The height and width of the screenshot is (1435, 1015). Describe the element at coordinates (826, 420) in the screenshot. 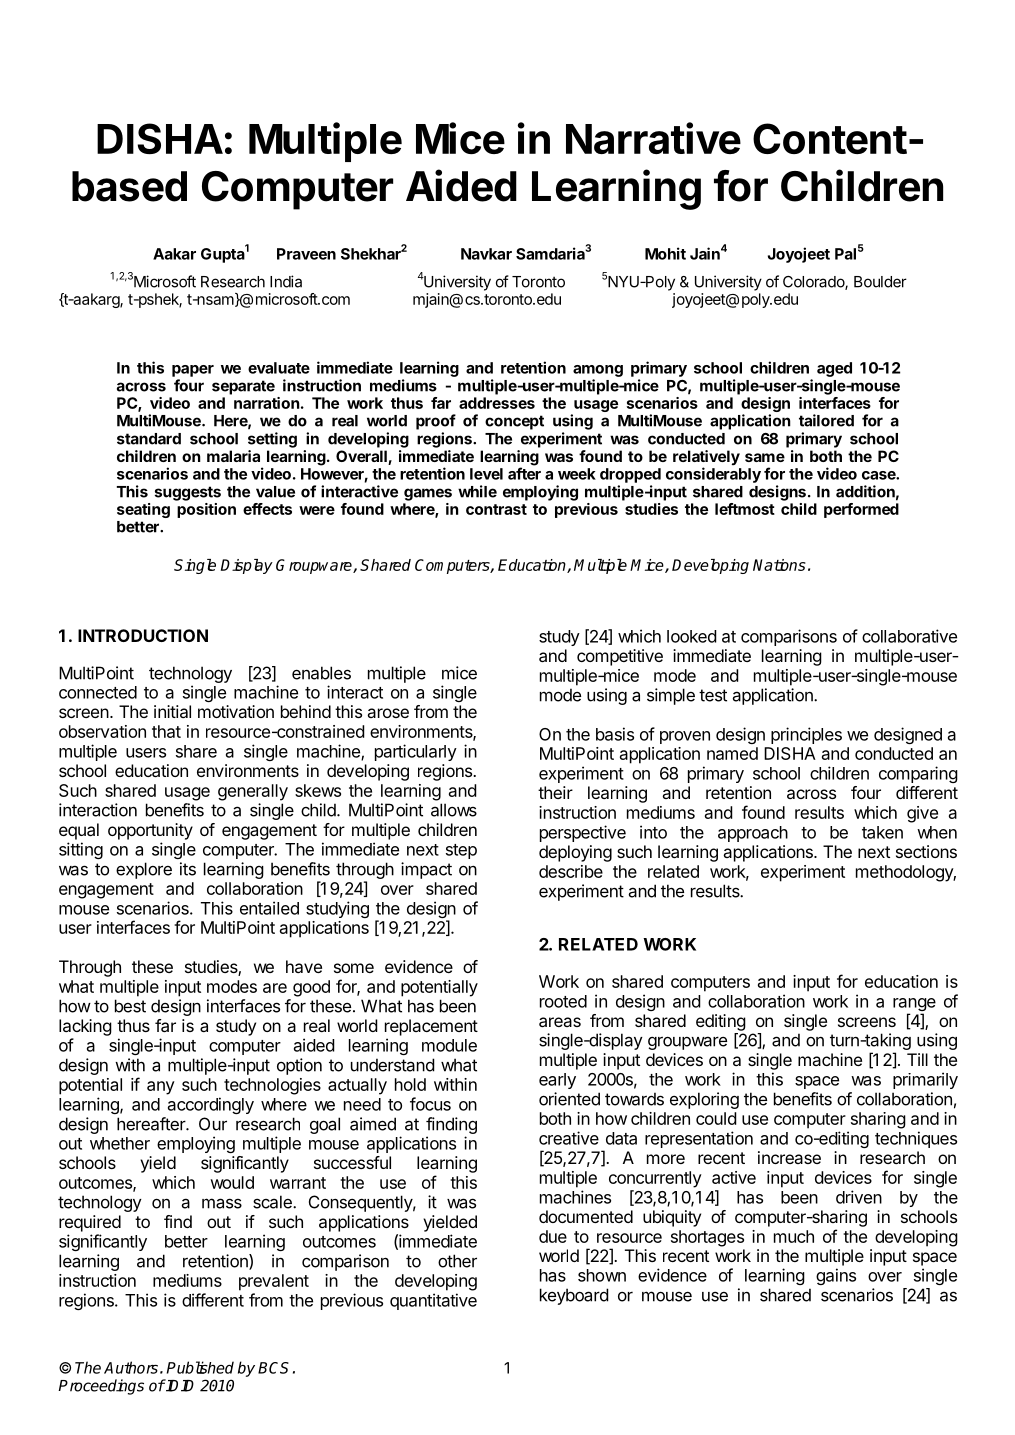

I see `tailored` at that location.
